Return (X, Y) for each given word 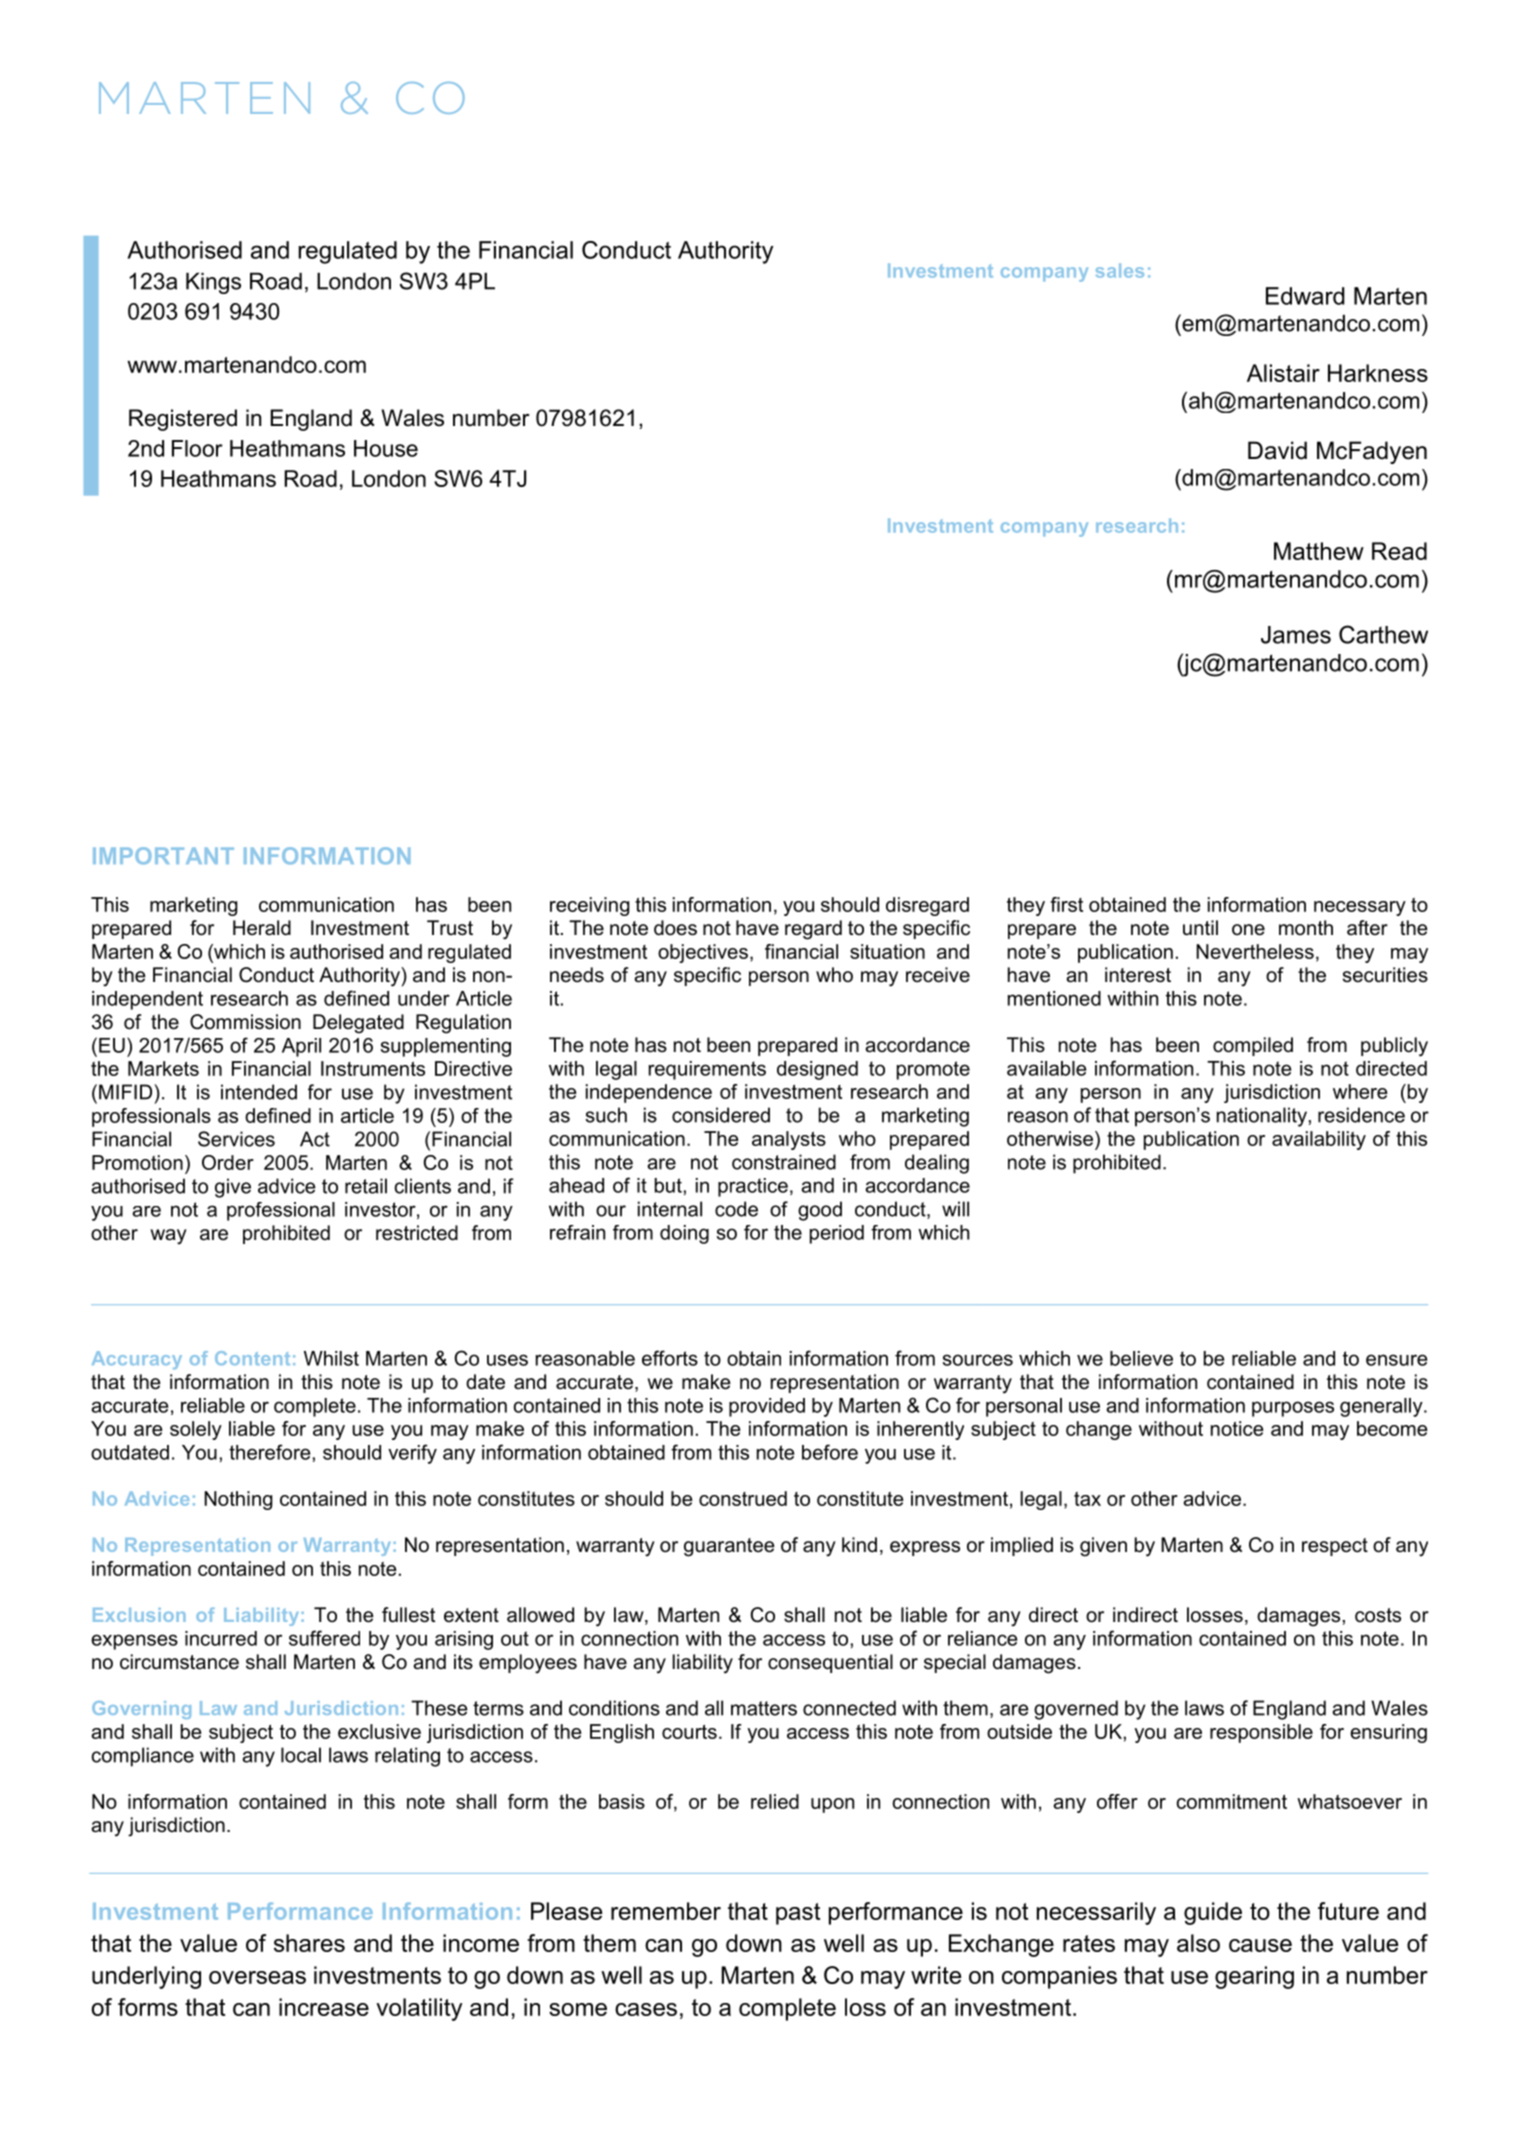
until (1200, 928)
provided (767, 1407)
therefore (269, 1452)
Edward (1305, 296)
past (798, 1914)
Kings (213, 283)
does (675, 928)
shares (309, 1943)
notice (1237, 1428)
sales (1120, 270)
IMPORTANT (163, 856)
